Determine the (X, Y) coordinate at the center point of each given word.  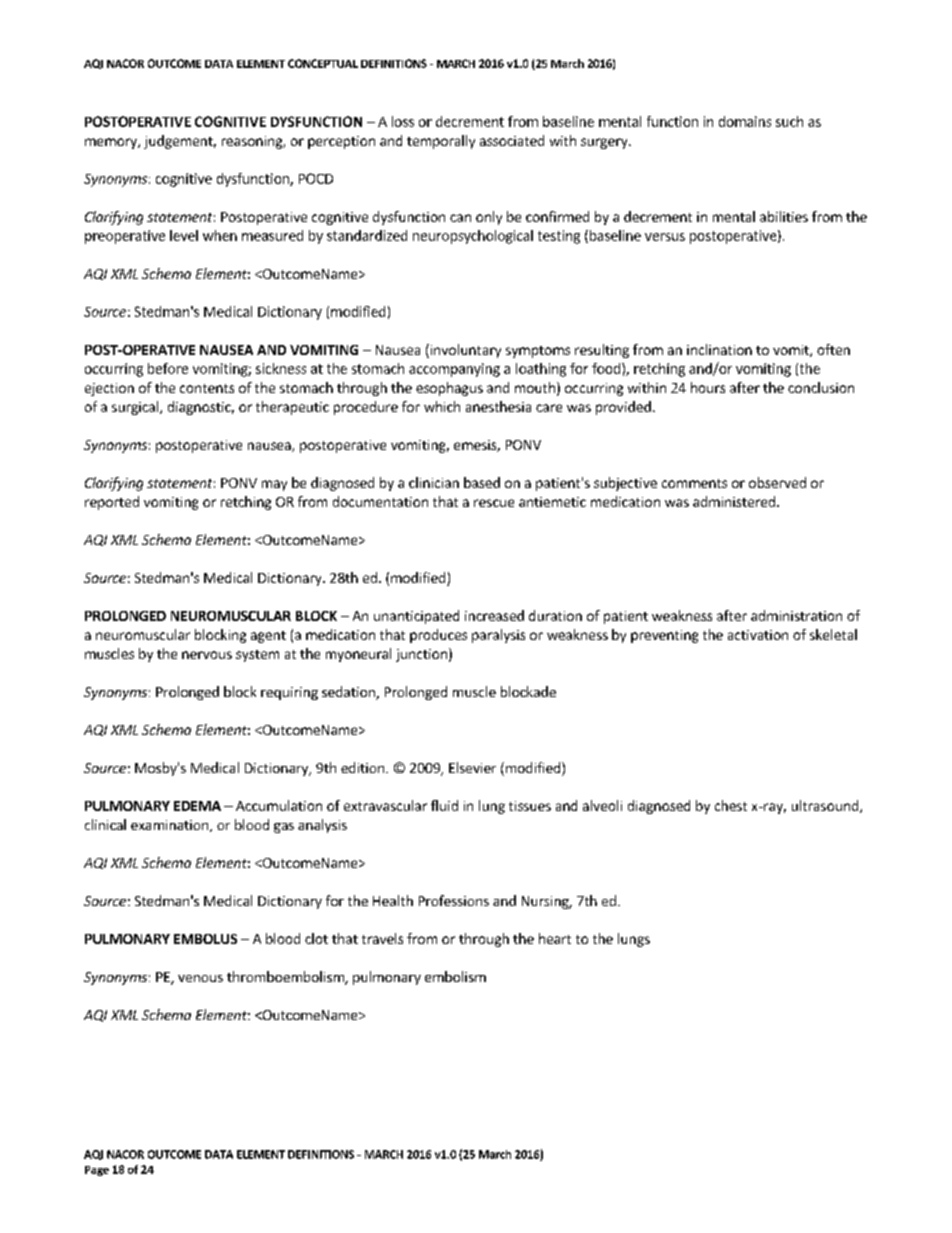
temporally (441, 142)
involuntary (464, 351)
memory (112, 143)
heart (555, 938)
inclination (719, 349)
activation (758, 635)
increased (494, 615)
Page (97, 1171)
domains (745, 121)
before (168, 368)
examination (169, 825)
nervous (207, 655)
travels (382, 938)
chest (731, 805)
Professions (454, 900)
